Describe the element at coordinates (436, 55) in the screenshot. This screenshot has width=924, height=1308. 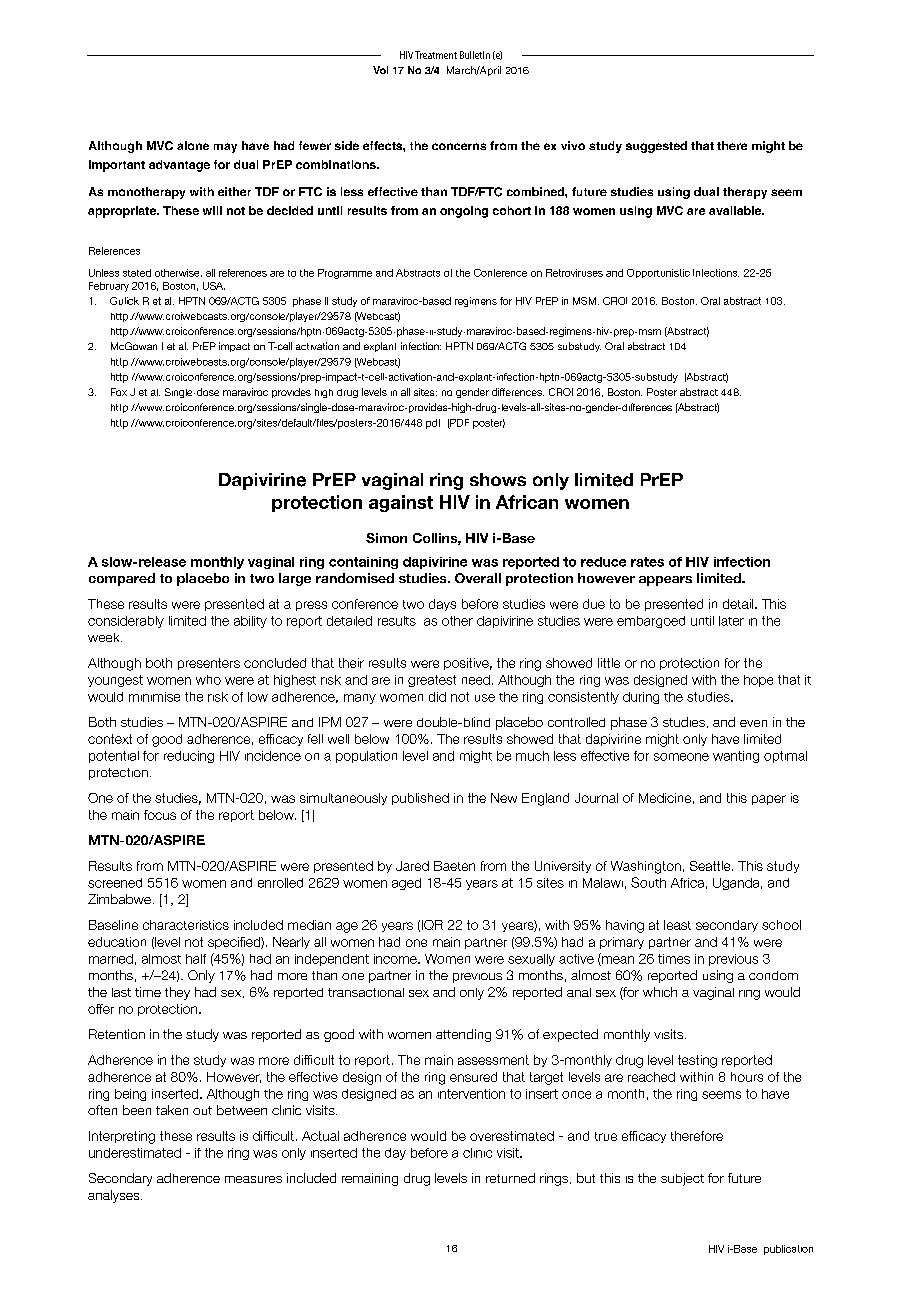
I see `Treatment` at that location.
